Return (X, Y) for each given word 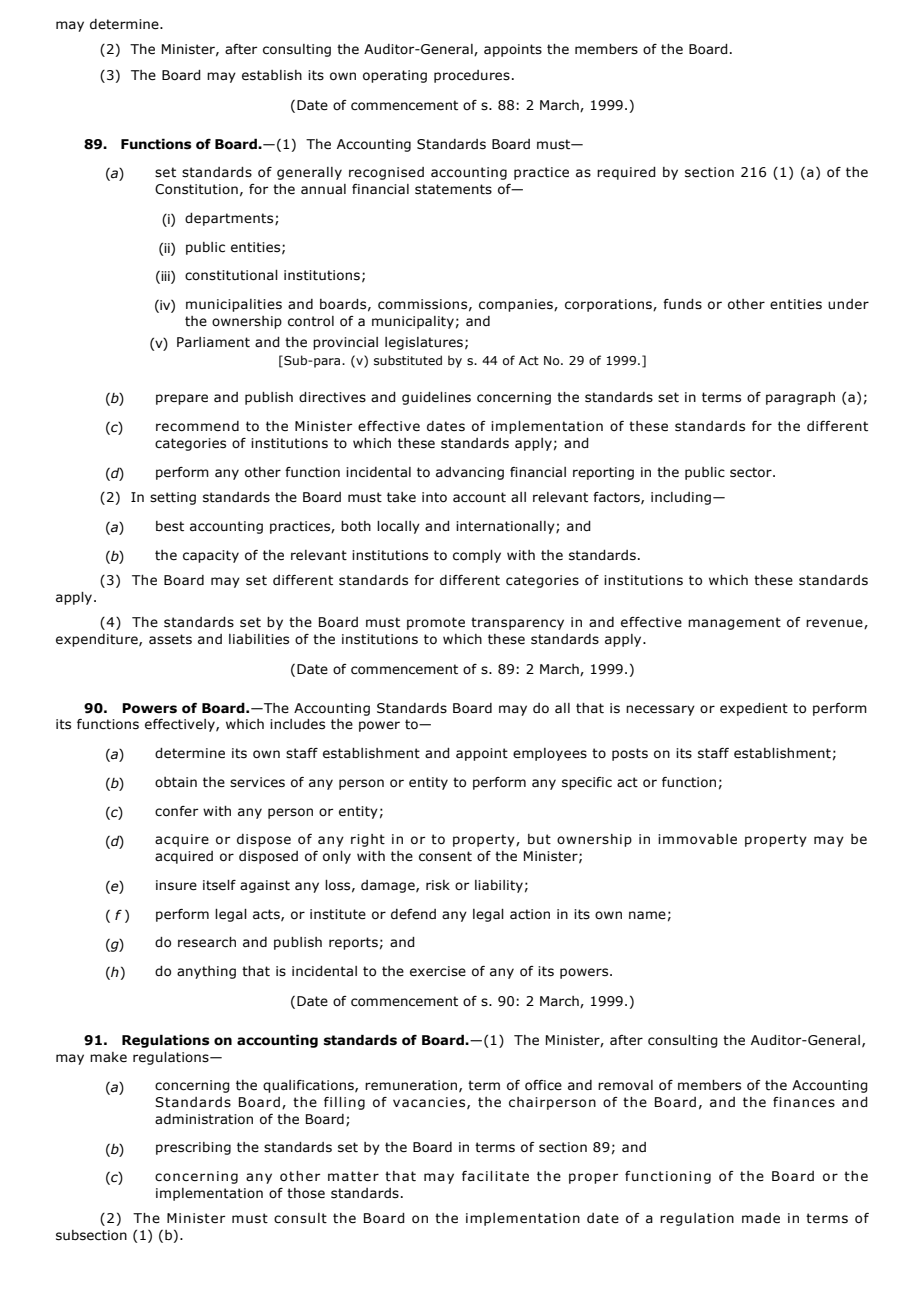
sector (752, 472)
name (647, 915)
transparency (517, 623)
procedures (472, 76)
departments (230, 219)
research (207, 942)
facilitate (495, 1176)
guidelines (436, 398)
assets (170, 639)
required (626, 173)
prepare (182, 399)
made (761, 1218)
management (734, 623)
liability (499, 886)
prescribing (193, 1148)
